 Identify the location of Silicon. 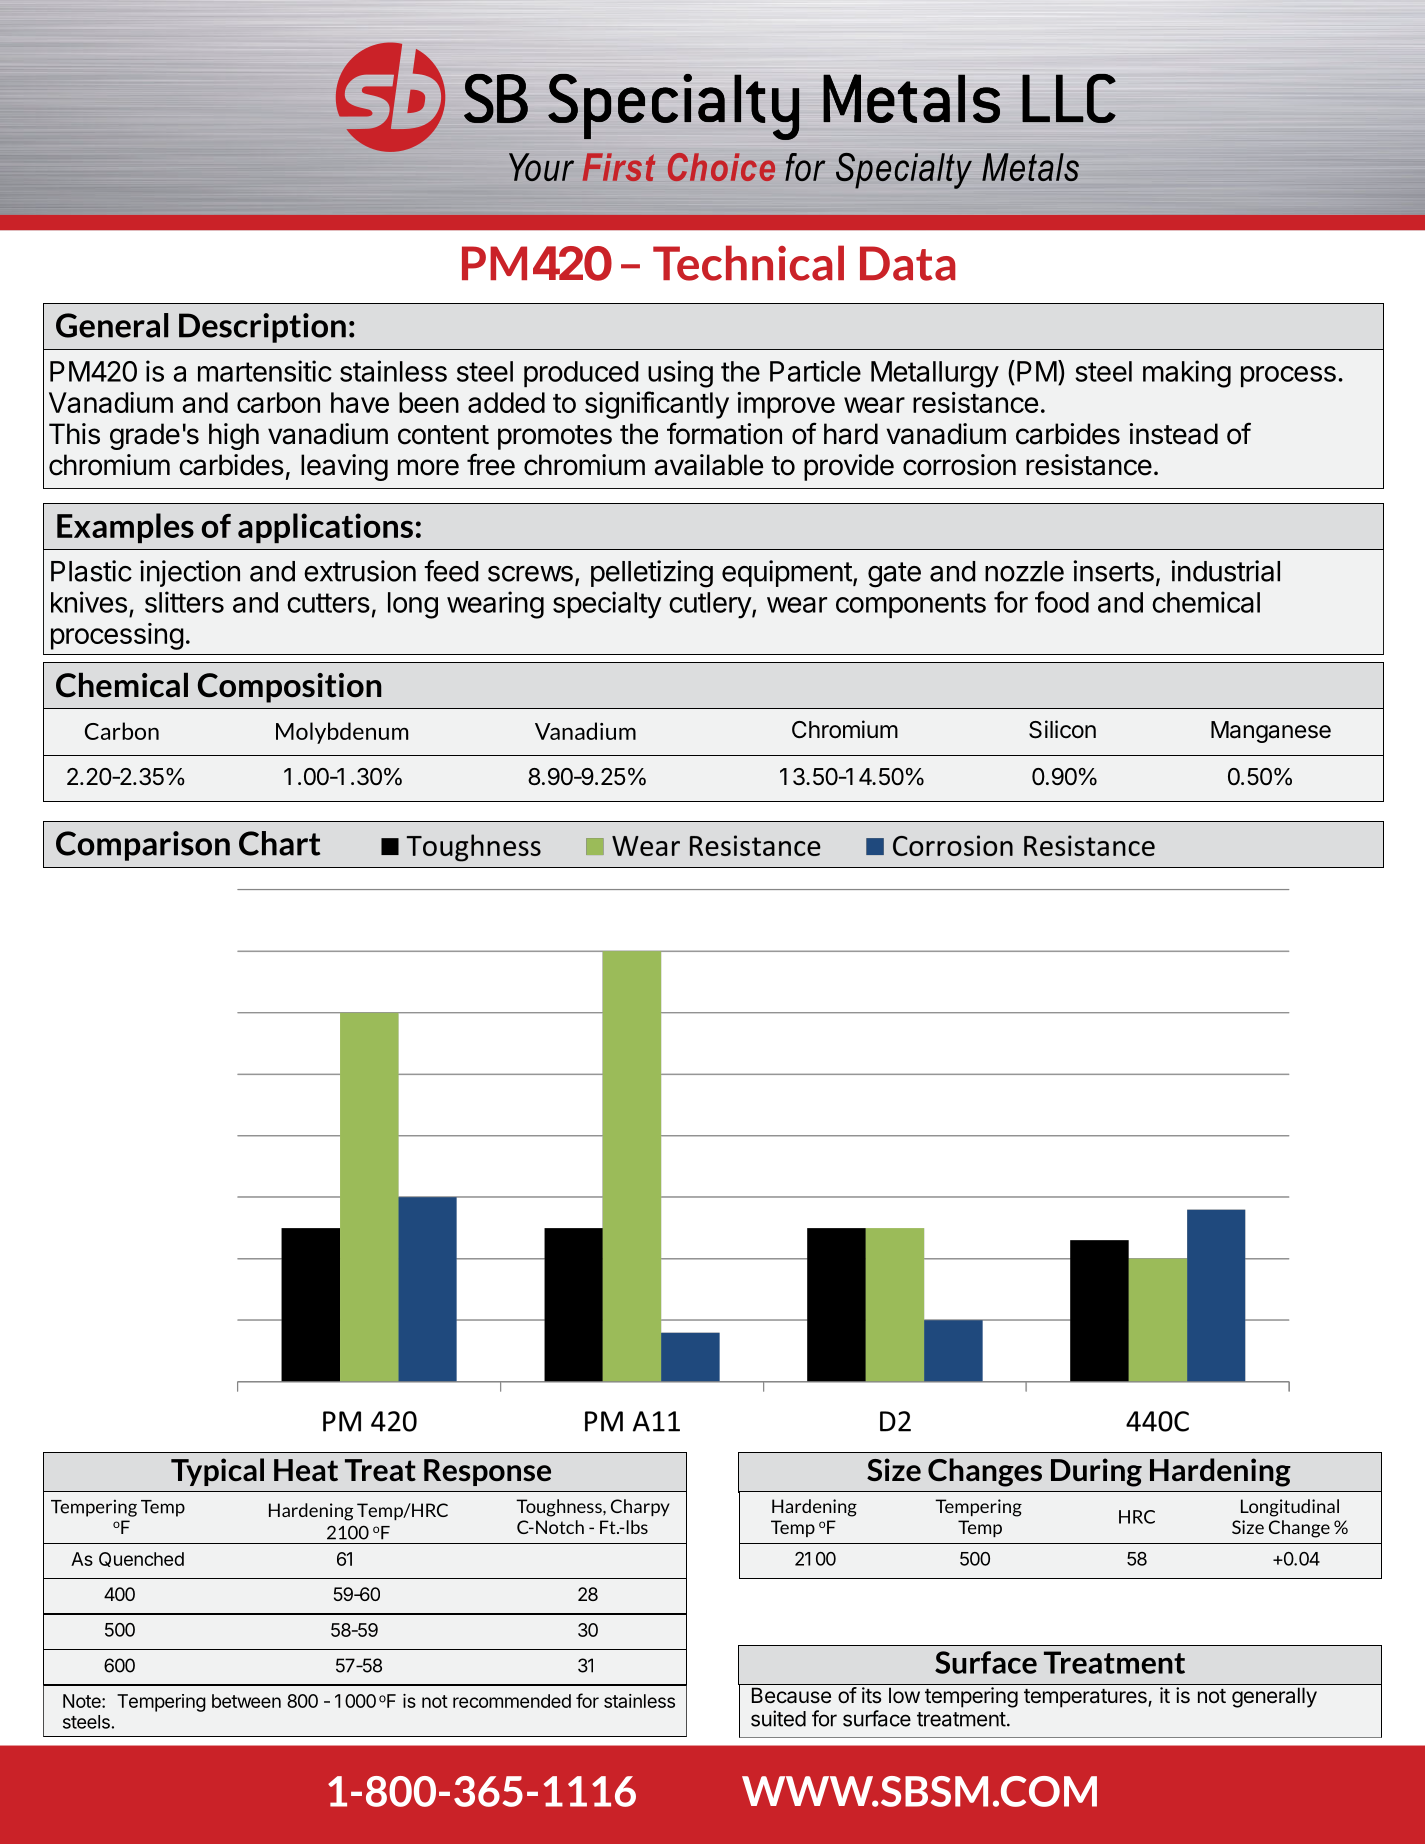
(1062, 729).
